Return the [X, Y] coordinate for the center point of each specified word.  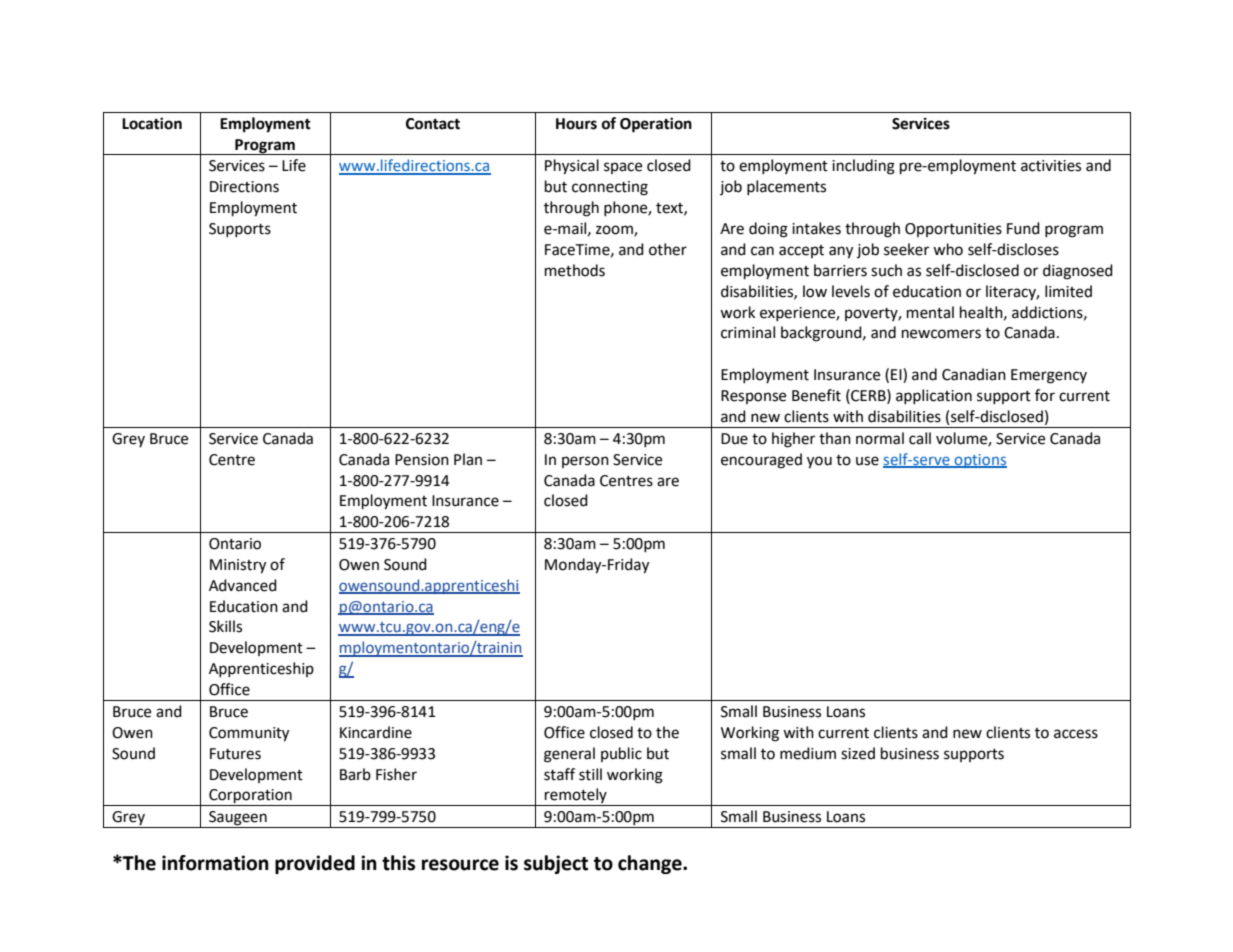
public [621, 754]
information [215, 863]
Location [152, 123]
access [1076, 734]
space [623, 168]
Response [753, 397]
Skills [225, 626]
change [651, 864]
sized [858, 753]
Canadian [974, 374]
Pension [422, 460]
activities [1051, 166]
